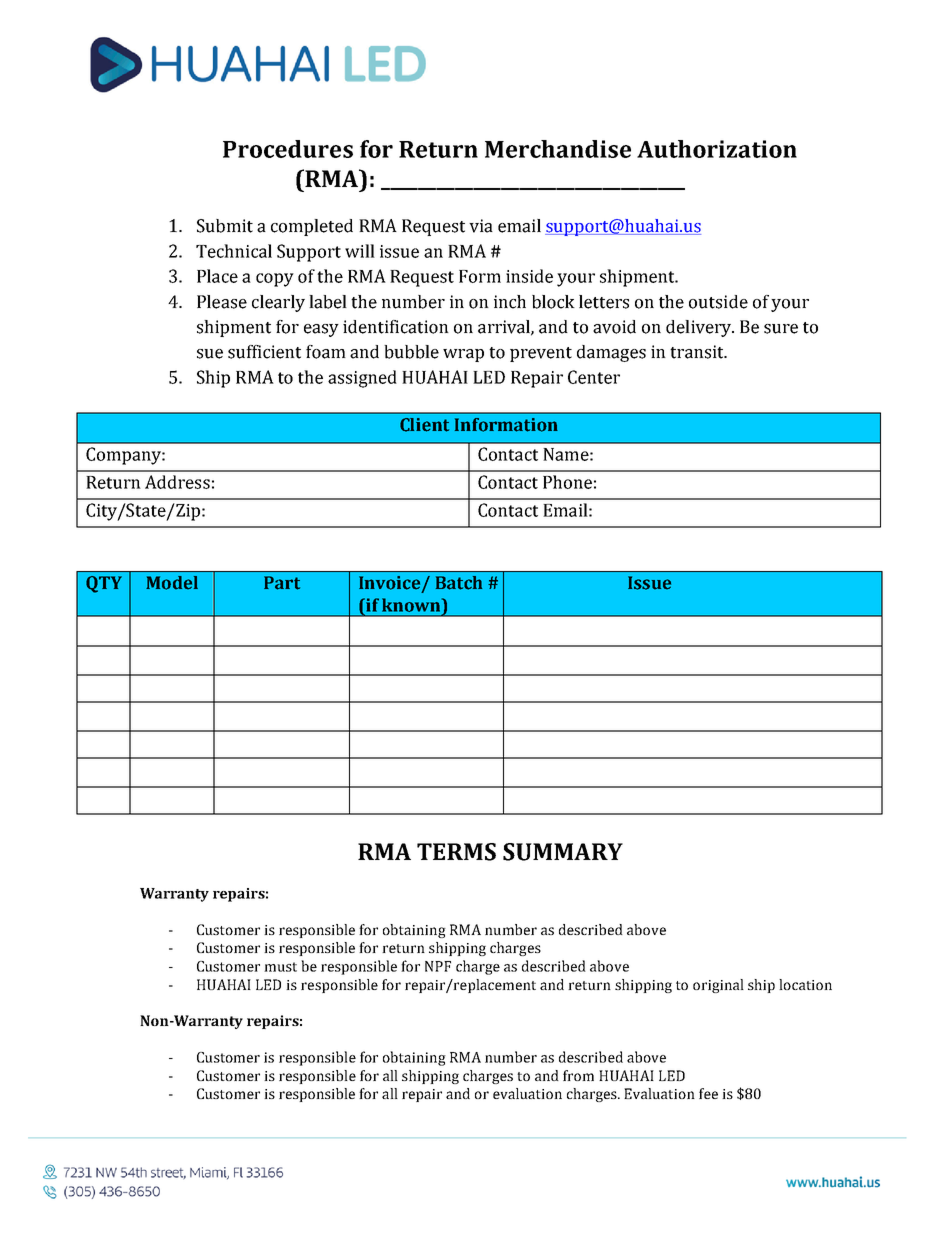 The height and width of the image is (1233, 952). What do you see at coordinates (459, 583) in the image?
I see `Batch` at bounding box center [459, 583].
